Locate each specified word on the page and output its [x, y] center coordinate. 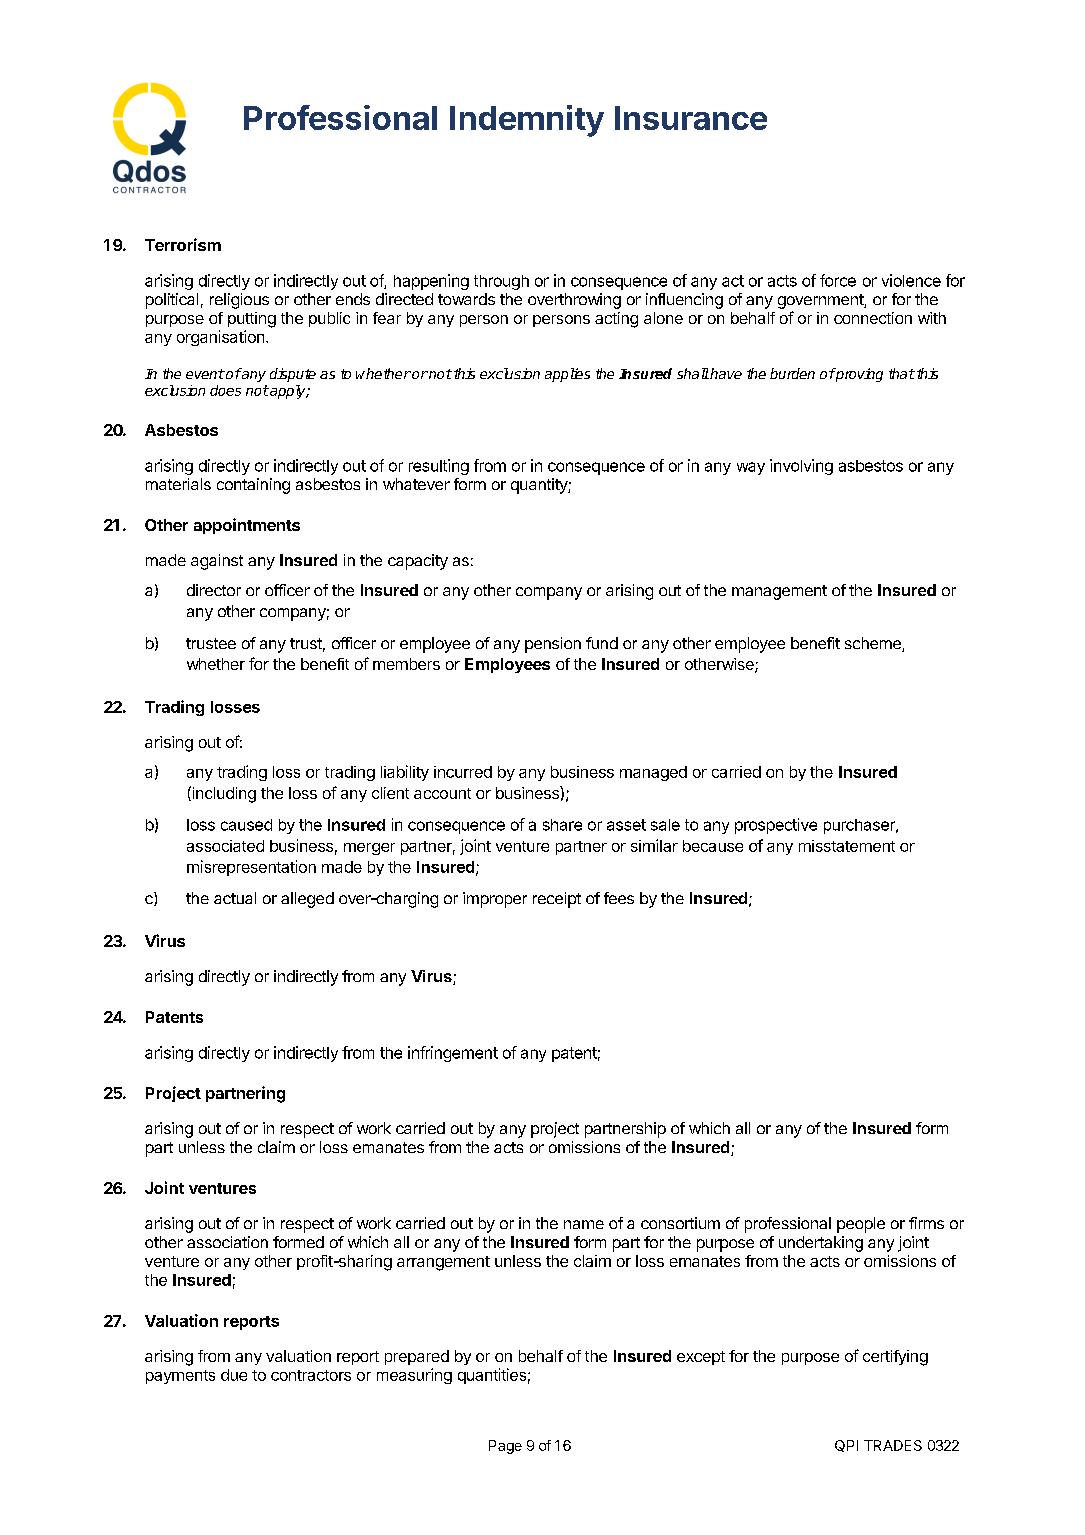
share [562, 825]
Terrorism [183, 244]
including [223, 794]
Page [505, 1447]
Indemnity [527, 121]
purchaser [860, 826]
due [234, 1375]
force [838, 280]
